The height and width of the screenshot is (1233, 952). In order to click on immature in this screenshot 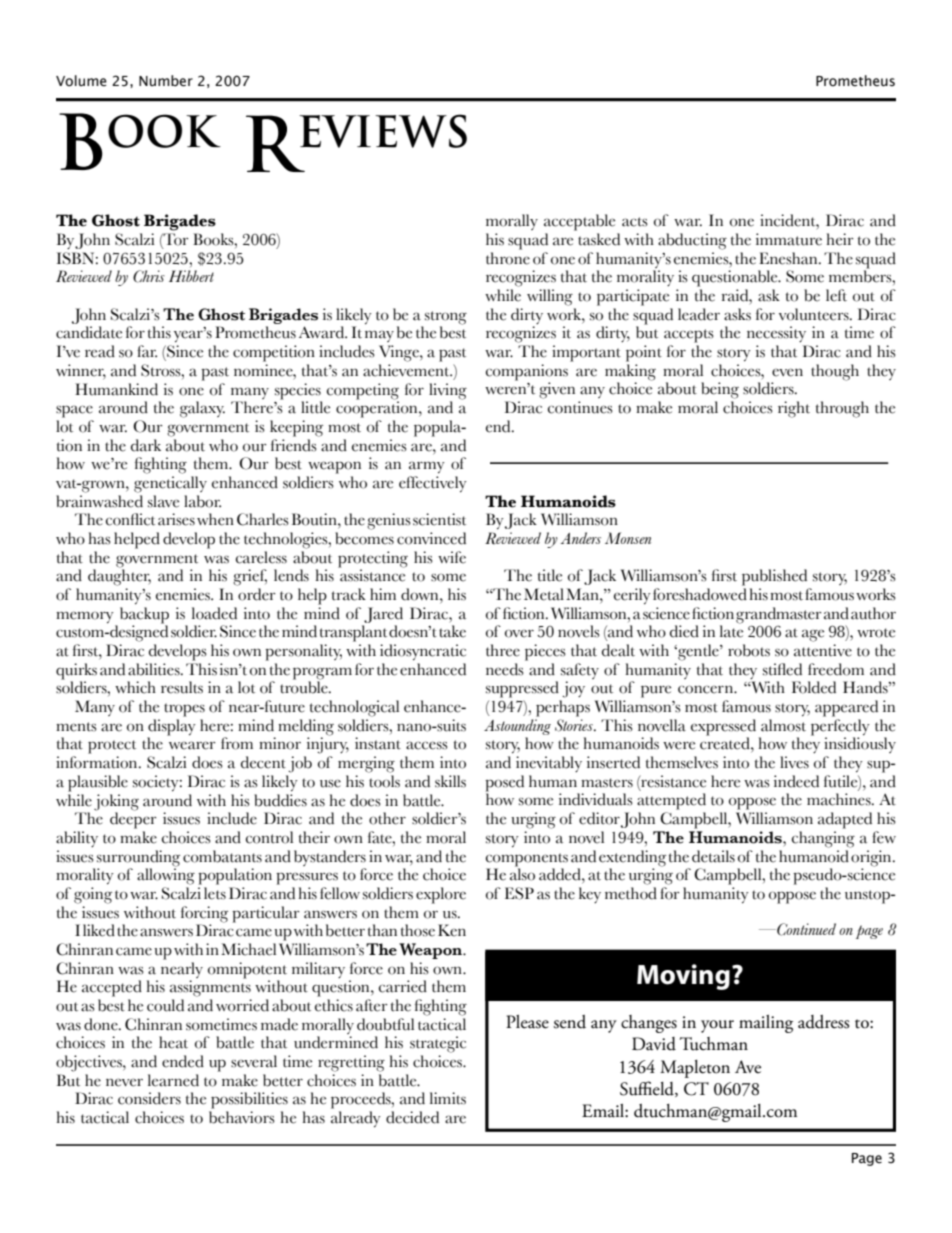, I will do `click(789, 239)`.
